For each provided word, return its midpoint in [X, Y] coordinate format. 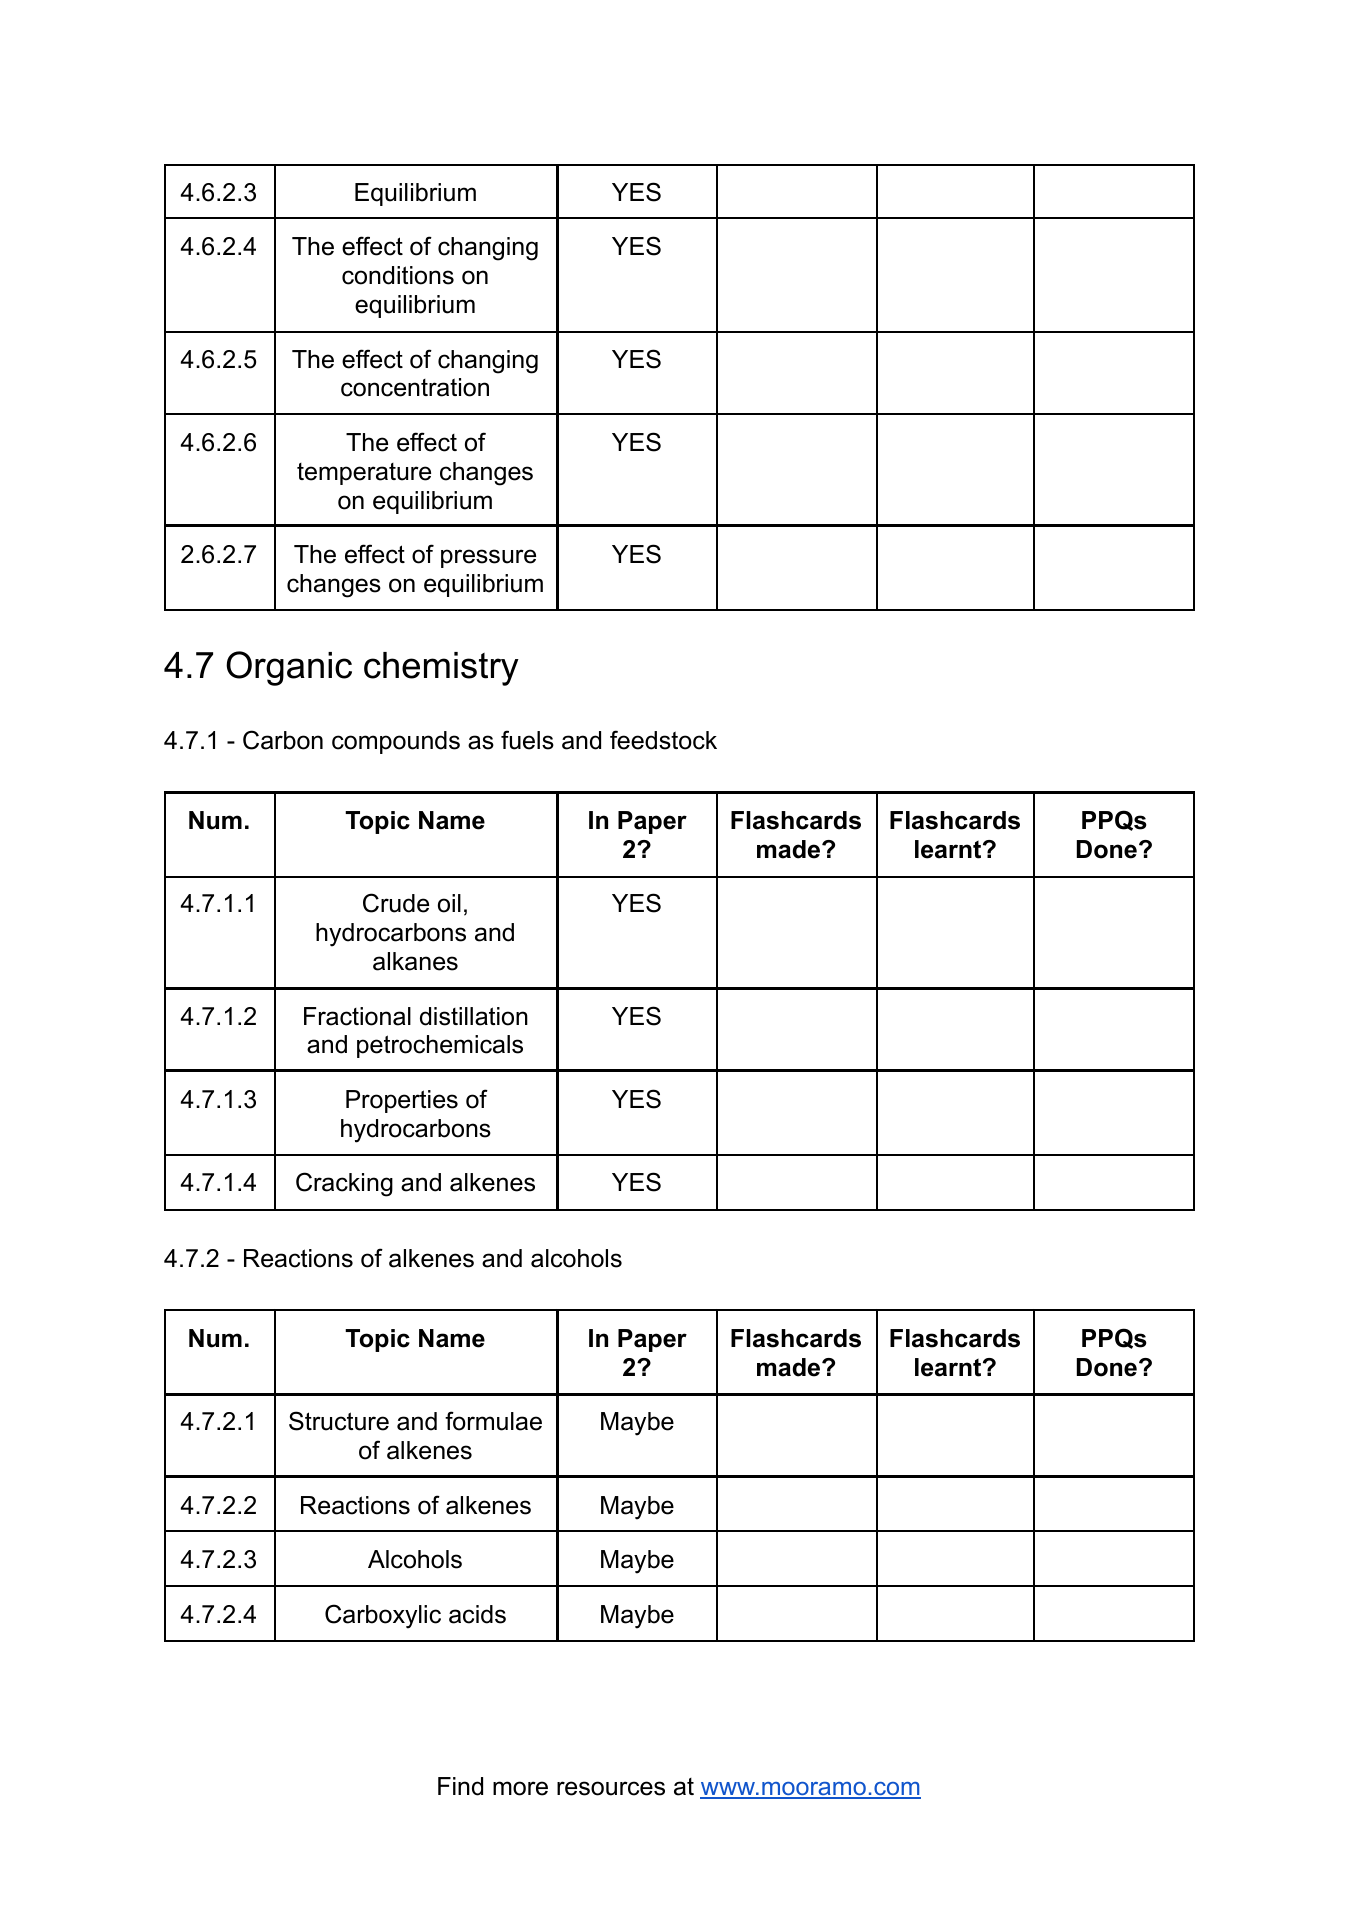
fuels [527, 740]
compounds [396, 742]
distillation [474, 1016]
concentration [415, 387]
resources [611, 1788]
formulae [493, 1421]
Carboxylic [383, 1616]
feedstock [663, 740]
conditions [398, 275]
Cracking [344, 1184]
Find [460, 1786]
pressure [488, 558]
